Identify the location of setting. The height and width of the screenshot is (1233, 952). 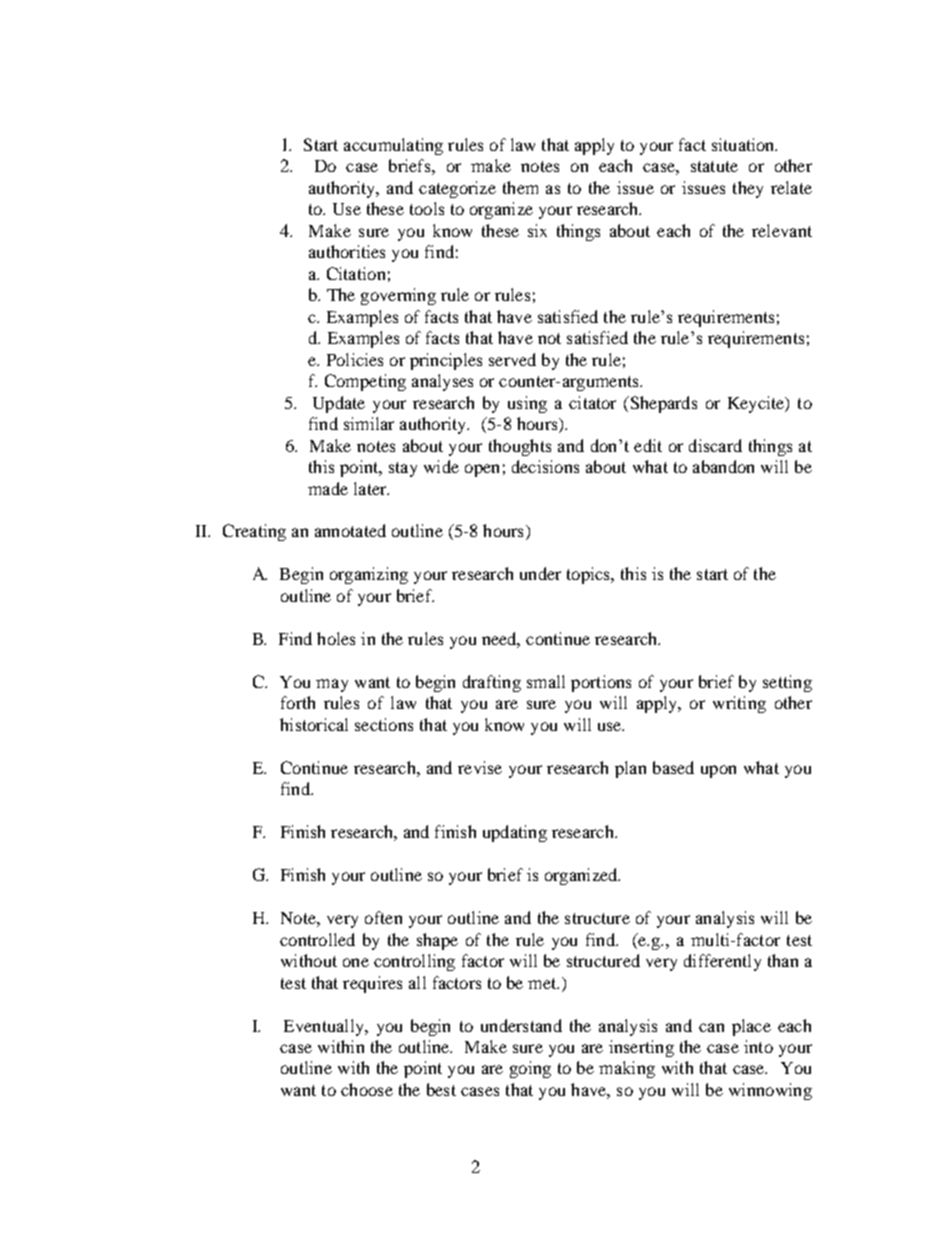
(787, 683).
